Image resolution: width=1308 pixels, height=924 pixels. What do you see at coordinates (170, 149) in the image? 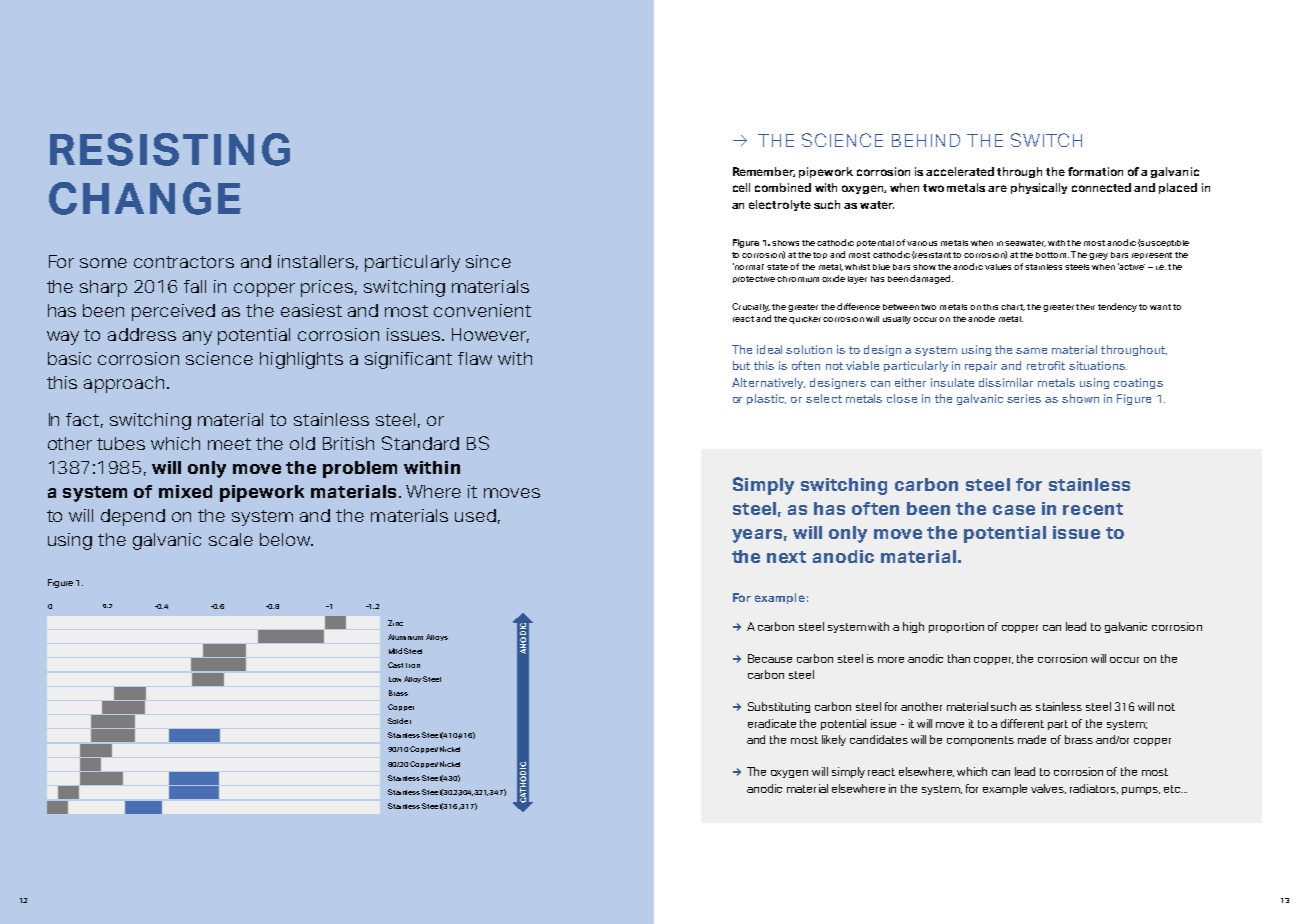
I see `RESISTING` at bounding box center [170, 149].
